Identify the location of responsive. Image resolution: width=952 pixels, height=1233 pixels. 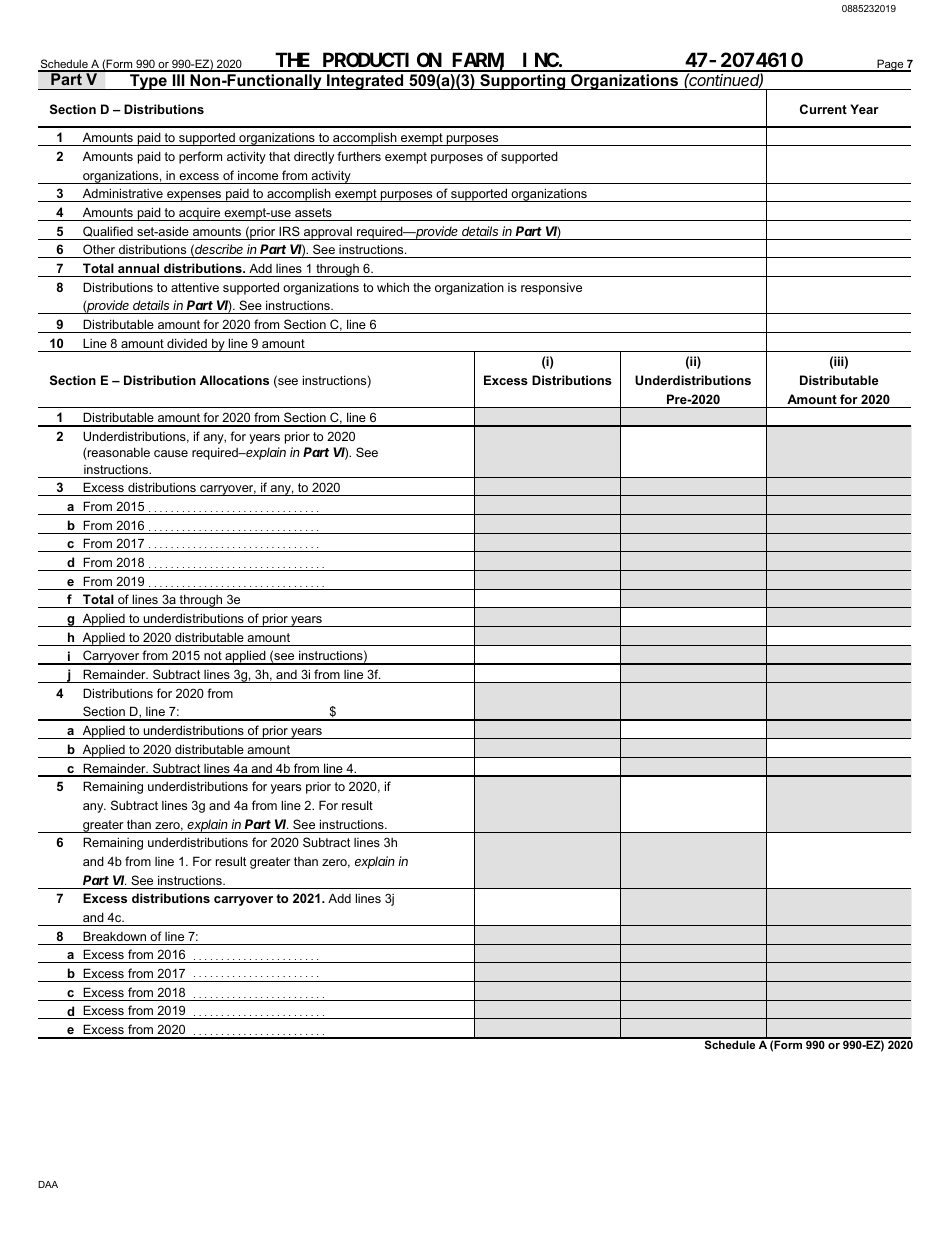
(551, 288).
